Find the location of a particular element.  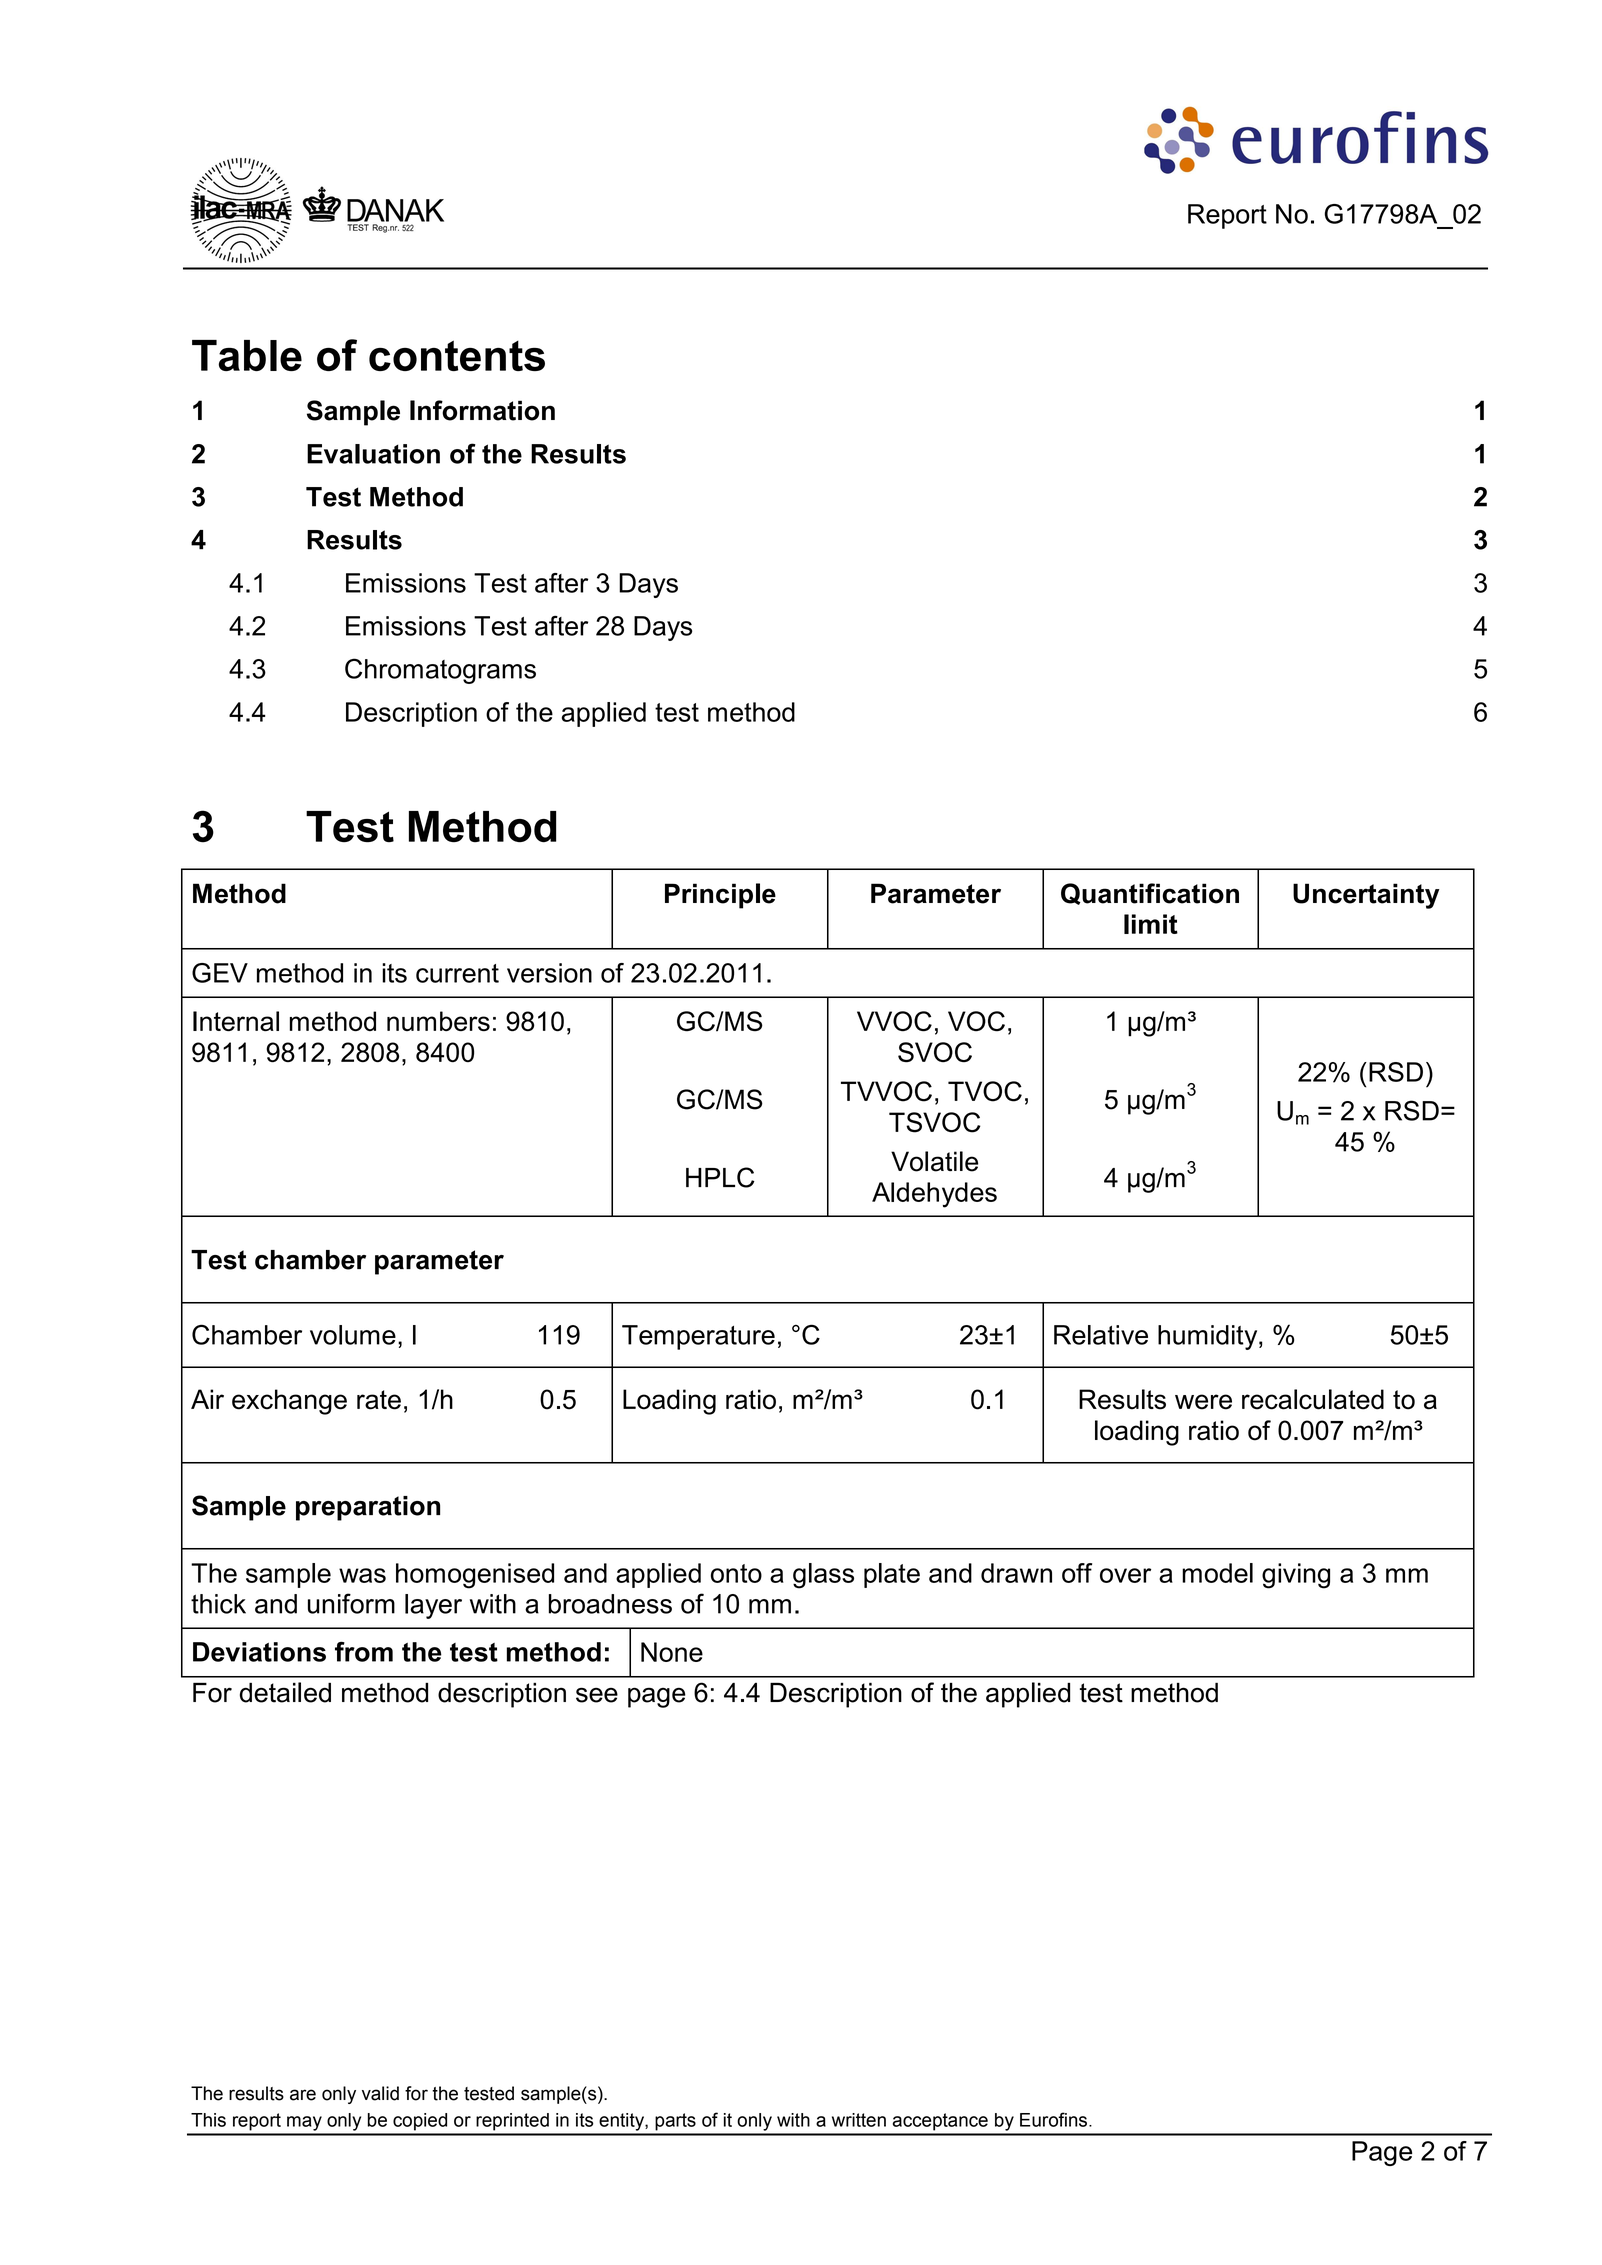

HPLC is located at coordinates (720, 1177).
